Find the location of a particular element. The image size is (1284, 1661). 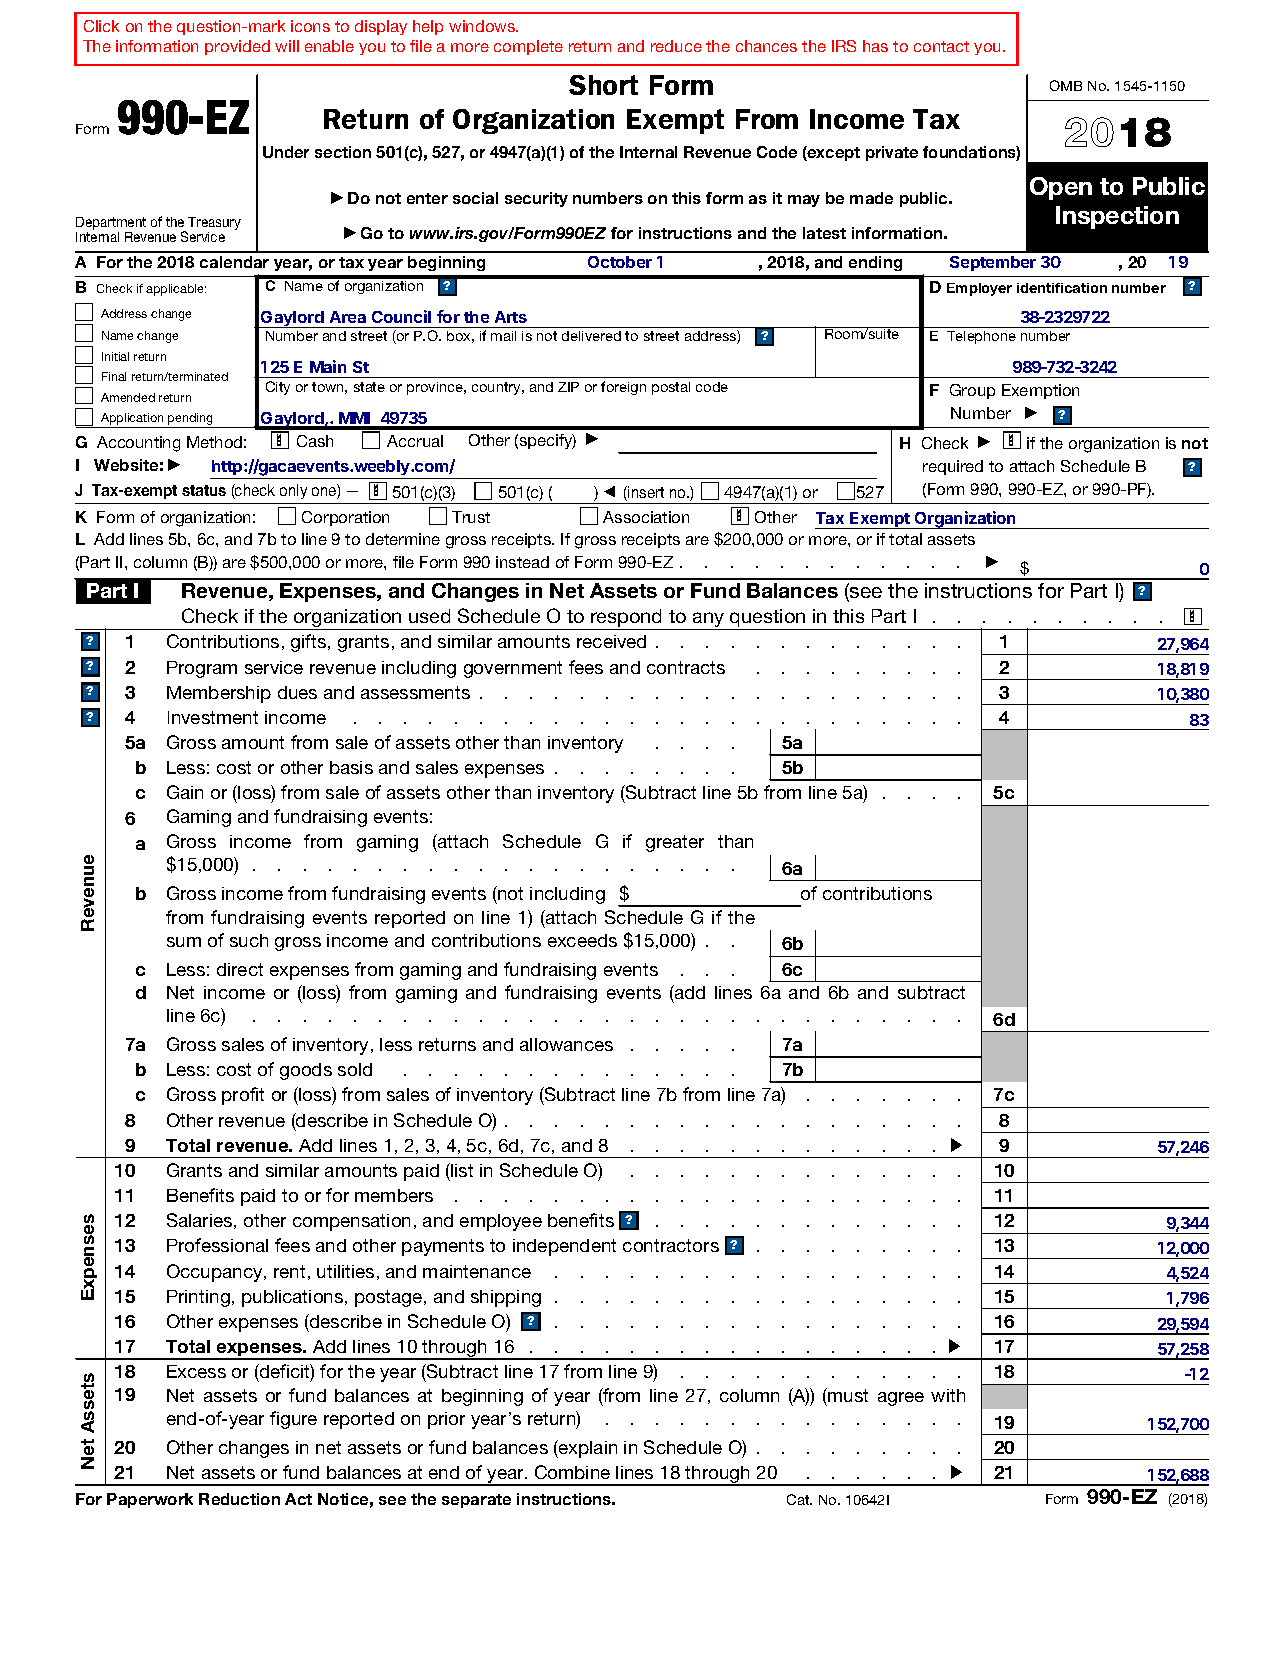

Reduction is located at coordinates (239, 1499).
